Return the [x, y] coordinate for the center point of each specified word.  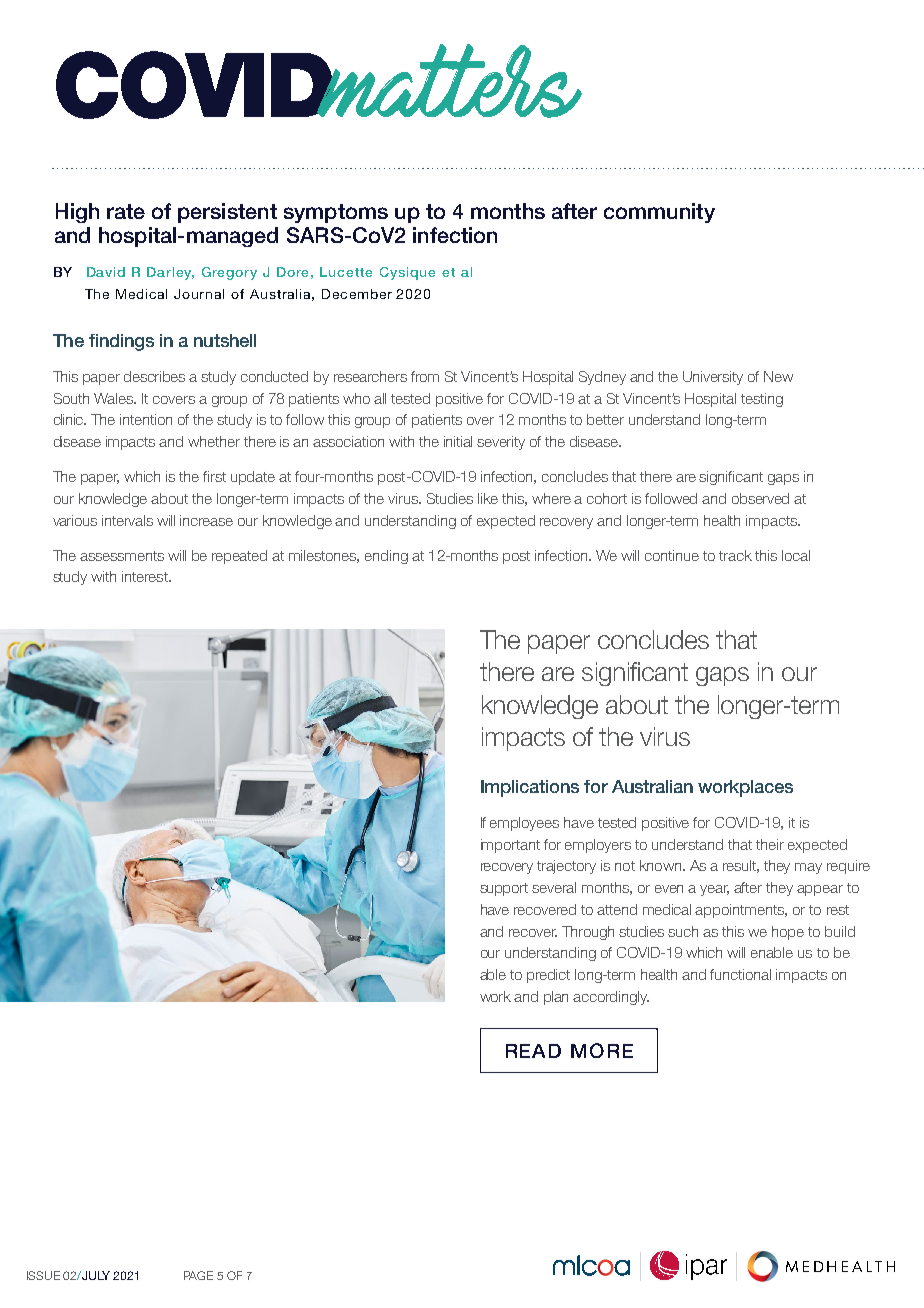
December [357, 294]
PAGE [198, 1275]
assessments [122, 556]
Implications [530, 788]
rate [126, 211]
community [659, 213]
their [770, 844]
